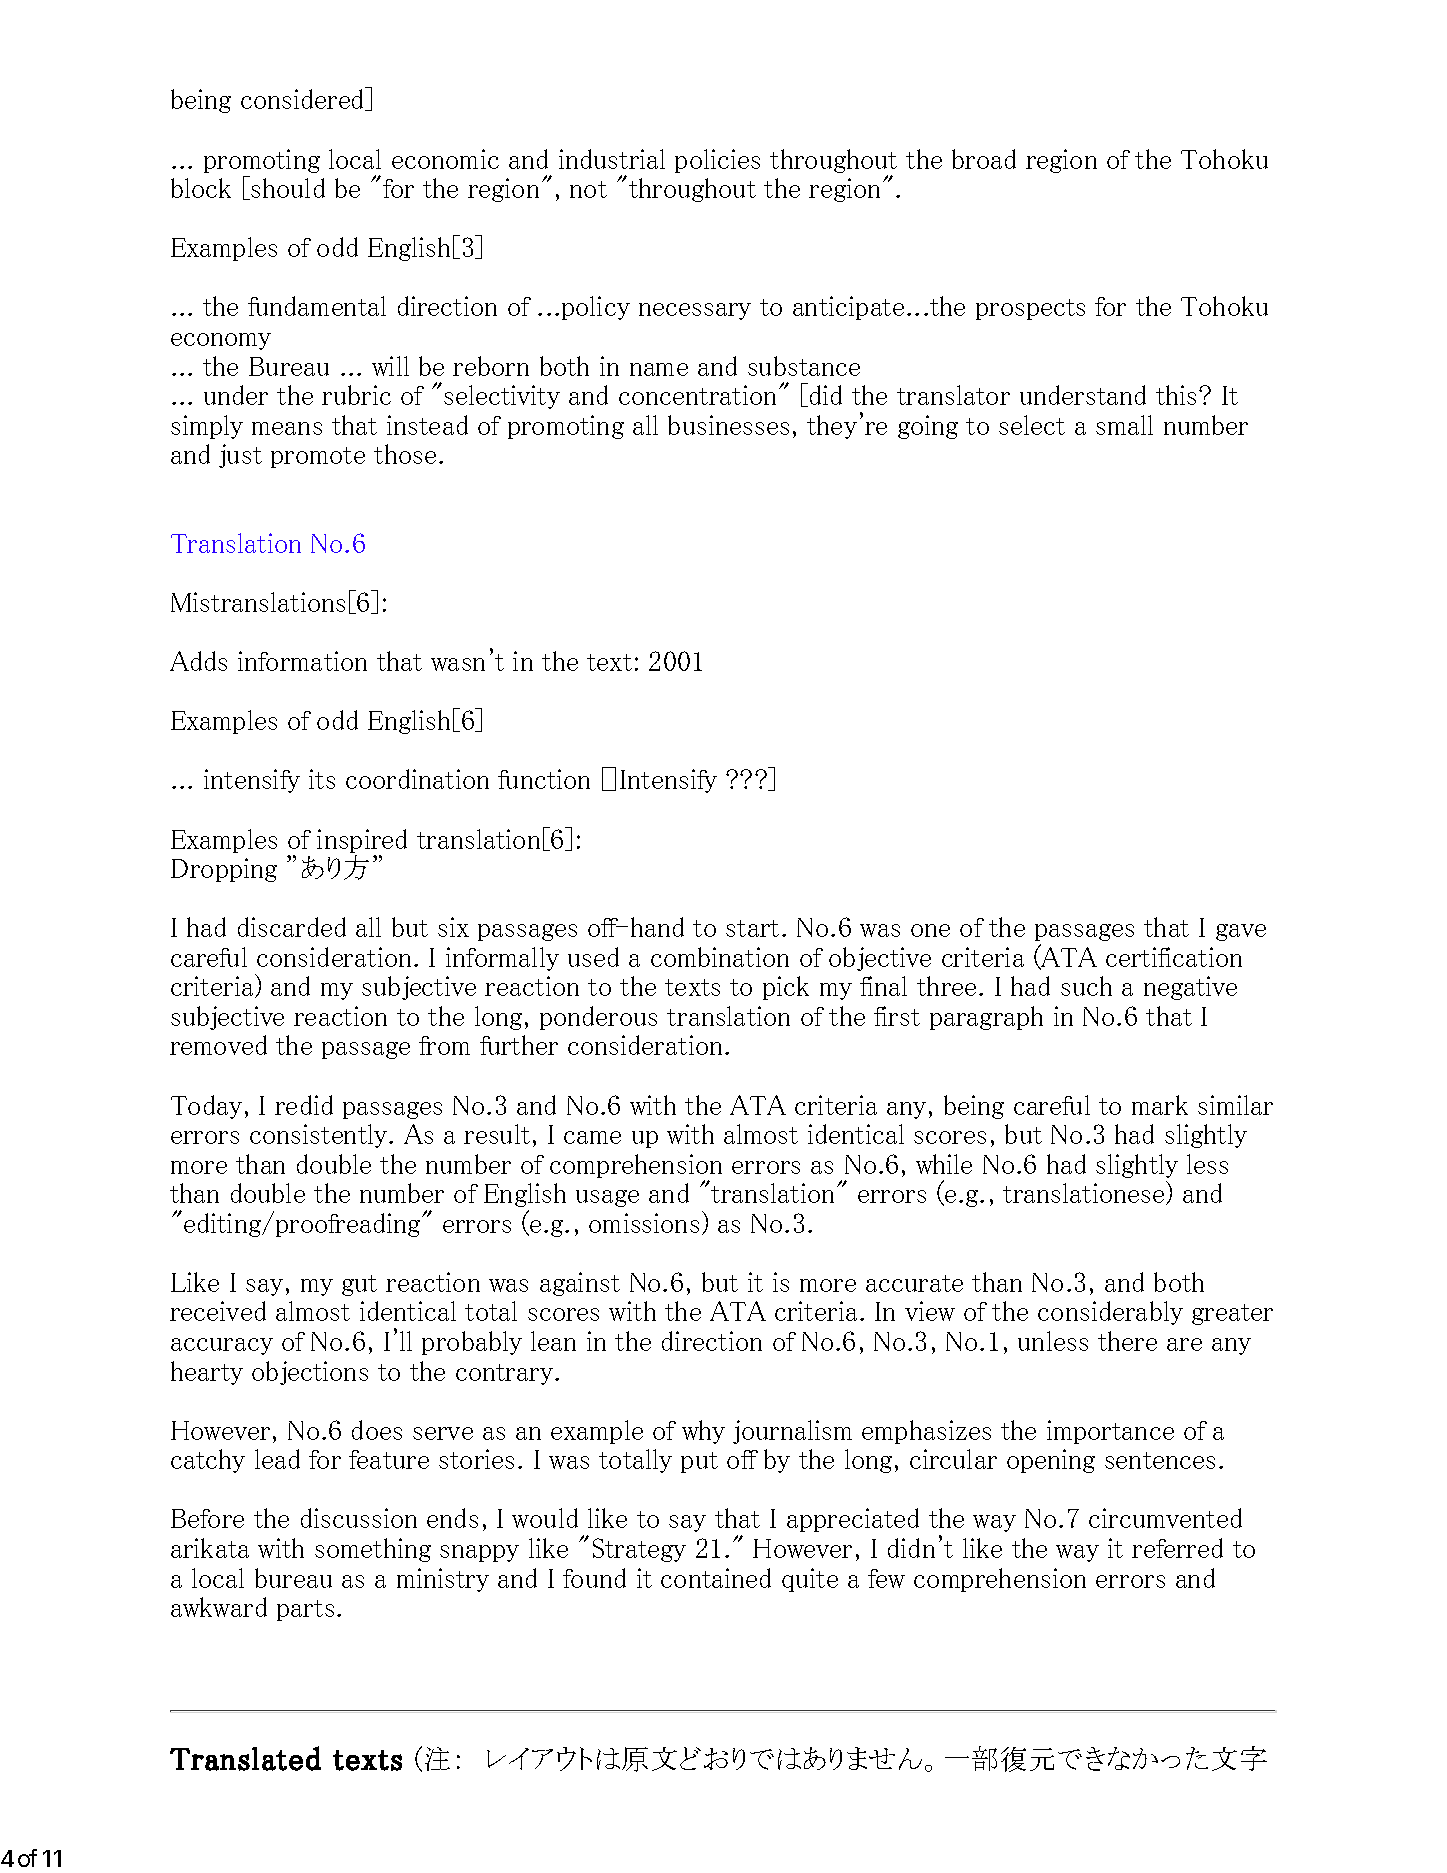  I want to click on should, so click(288, 188).
